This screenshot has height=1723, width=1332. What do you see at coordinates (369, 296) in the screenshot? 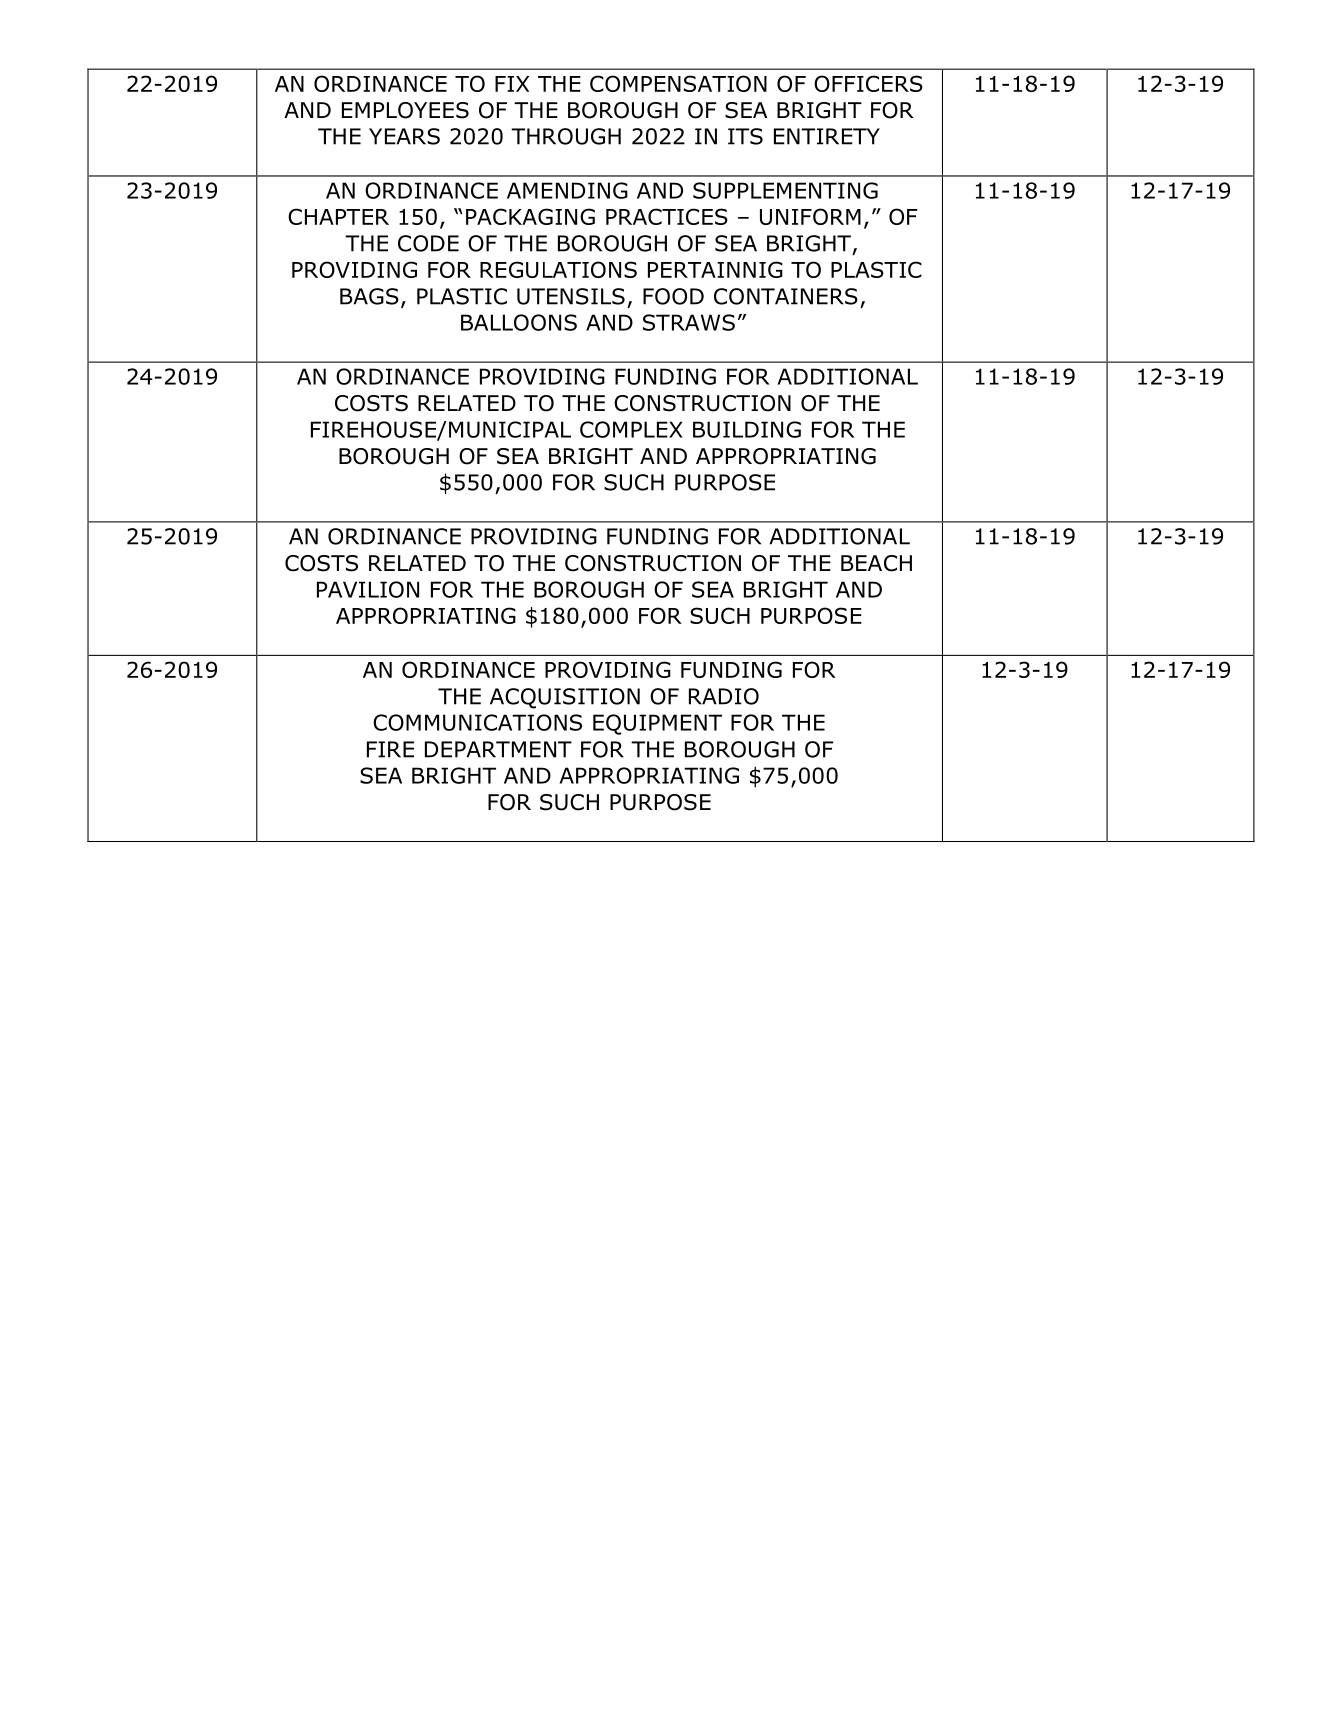
I see `BAGS` at bounding box center [369, 296].
